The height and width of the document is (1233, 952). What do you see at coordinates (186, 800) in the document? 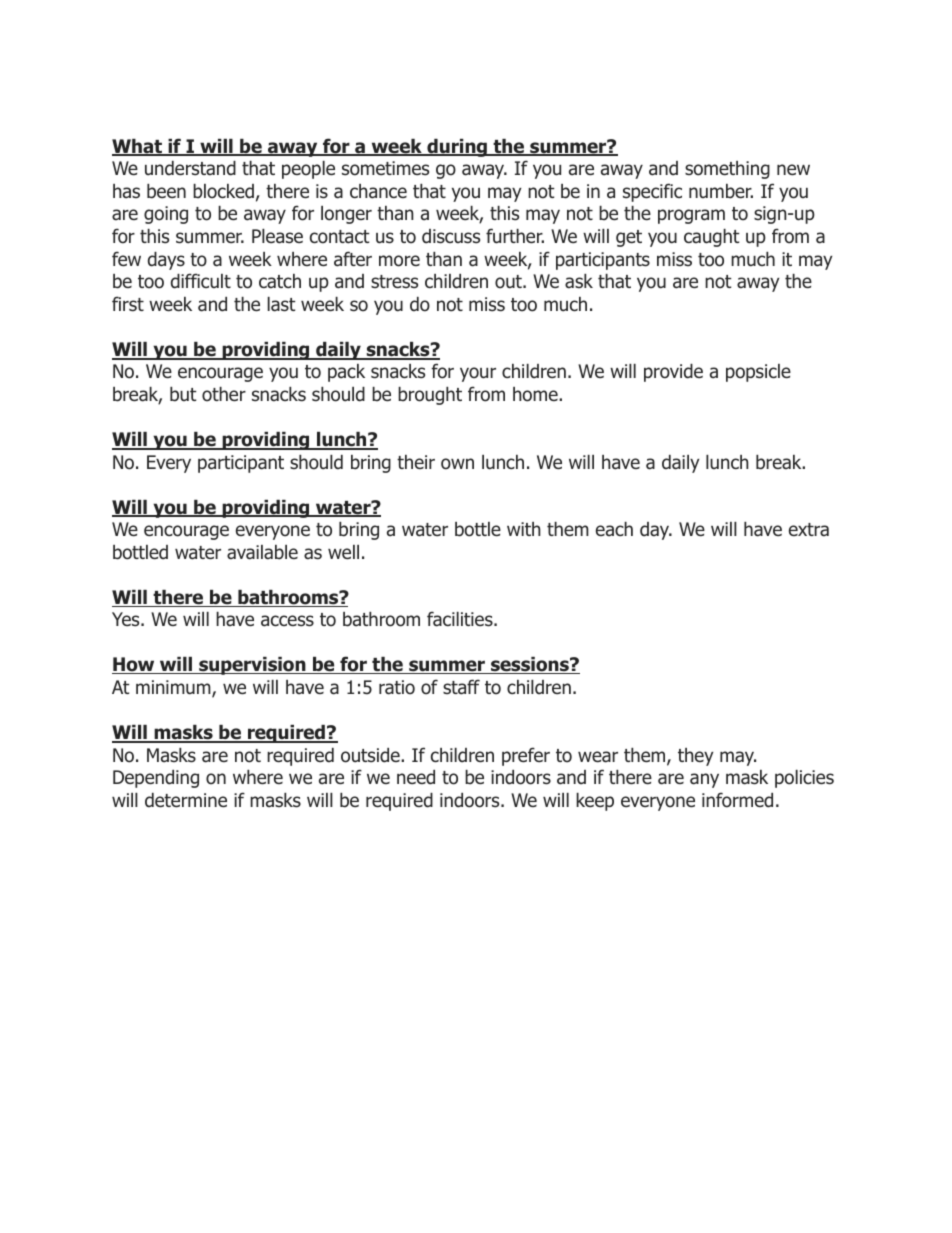
I see `determine` at bounding box center [186, 800].
